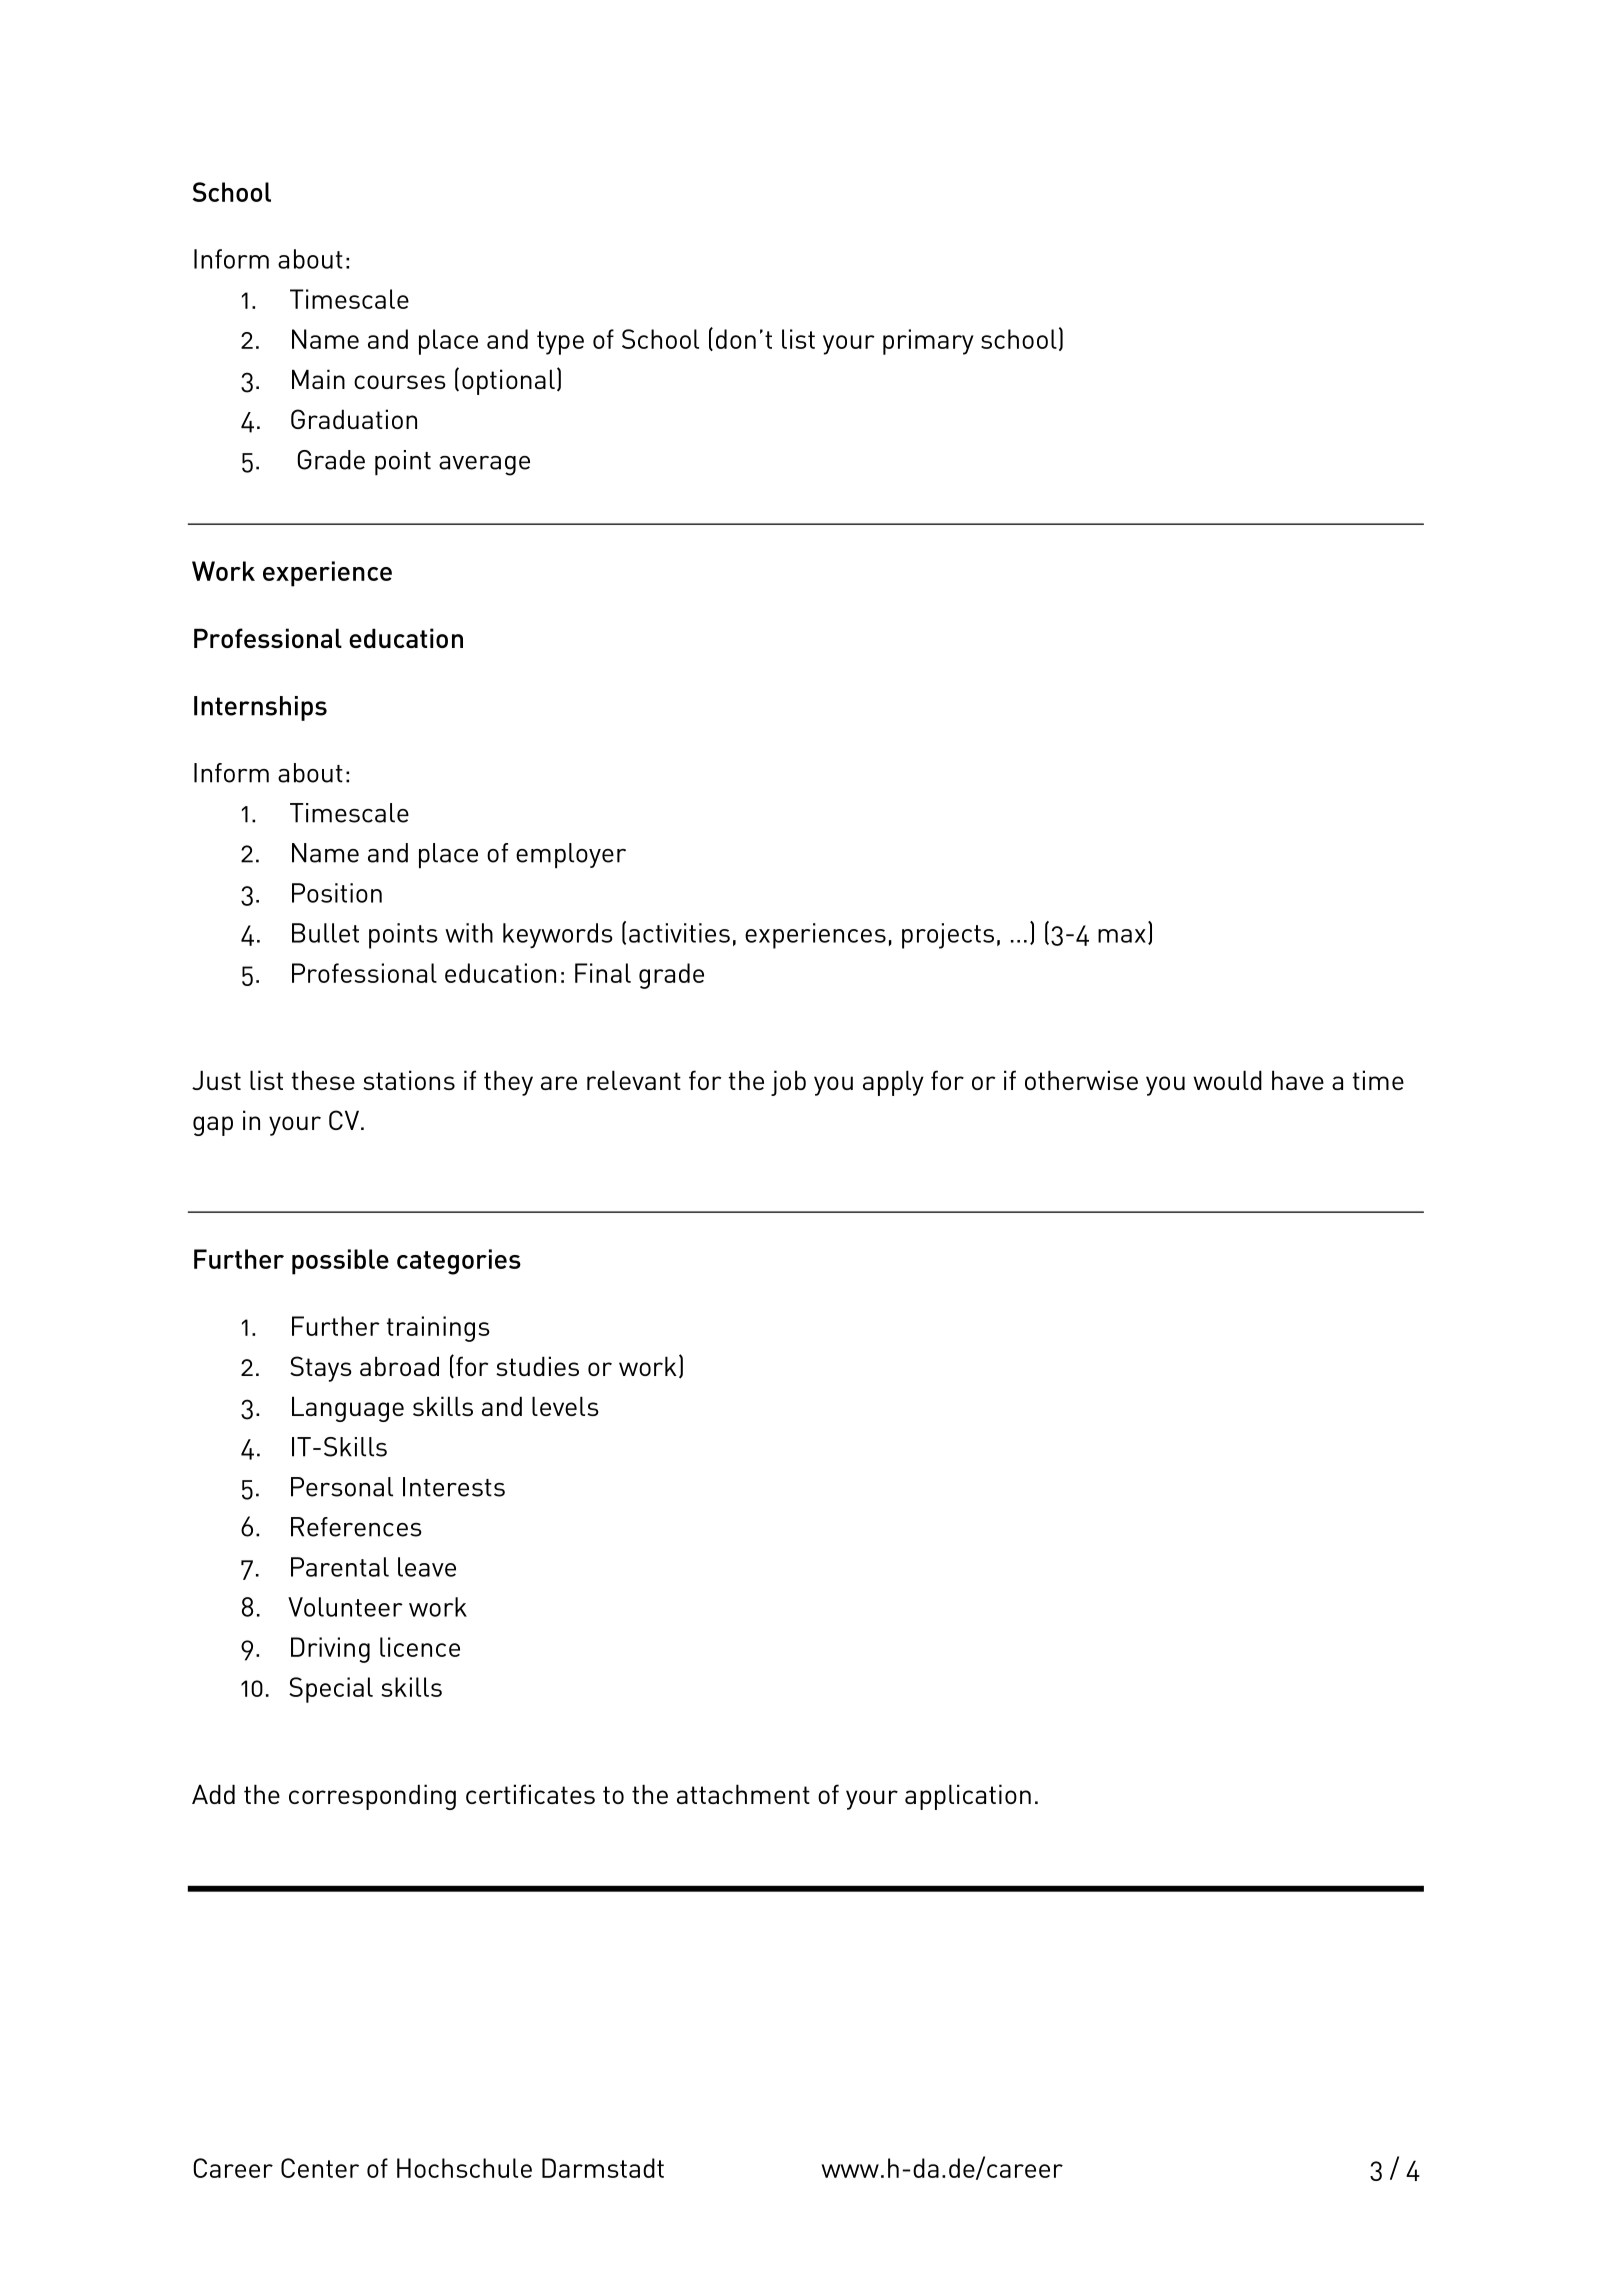  I want to click on Darmstadt, so click(603, 2168).
